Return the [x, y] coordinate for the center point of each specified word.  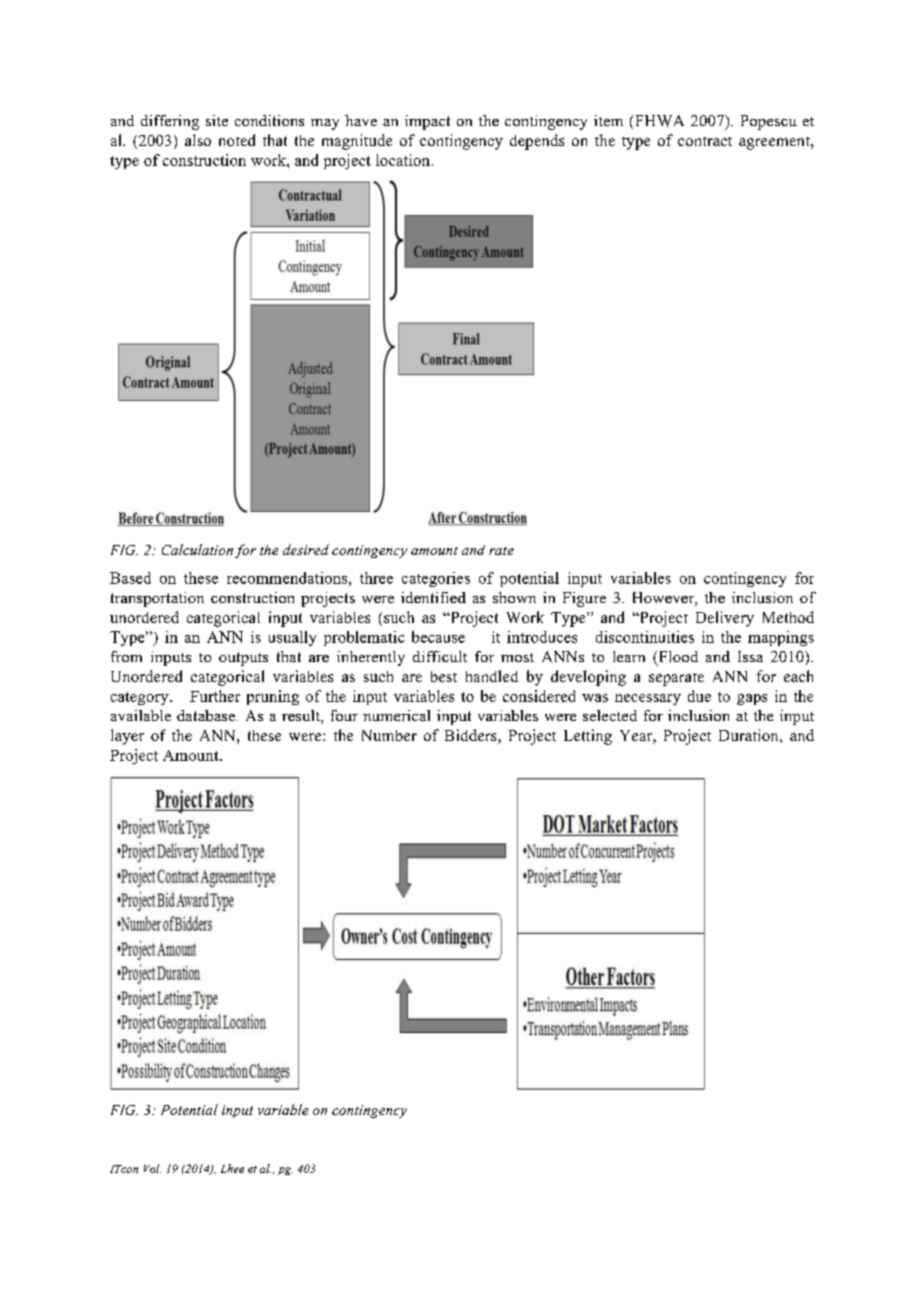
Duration [750, 735]
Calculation [197, 549]
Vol [152, 1168]
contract [705, 141]
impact [427, 122]
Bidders [472, 736]
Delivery [725, 619]
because [438, 637]
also [198, 140]
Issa [750, 656]
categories [436, 579]
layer [127, 737]
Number [389, 735]
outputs [243, 659]
